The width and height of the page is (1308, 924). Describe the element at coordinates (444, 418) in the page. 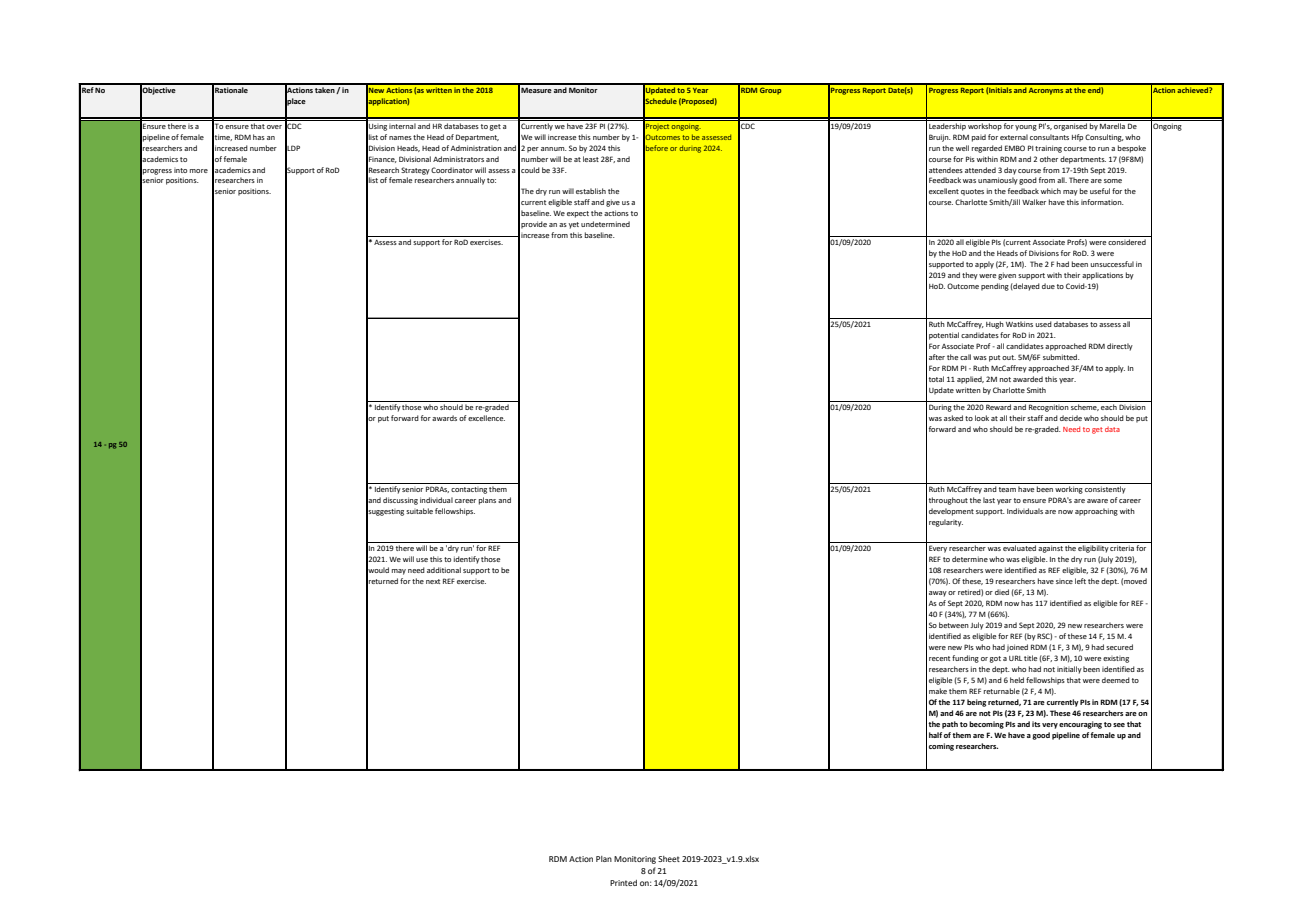

I see `awards` at that location.
